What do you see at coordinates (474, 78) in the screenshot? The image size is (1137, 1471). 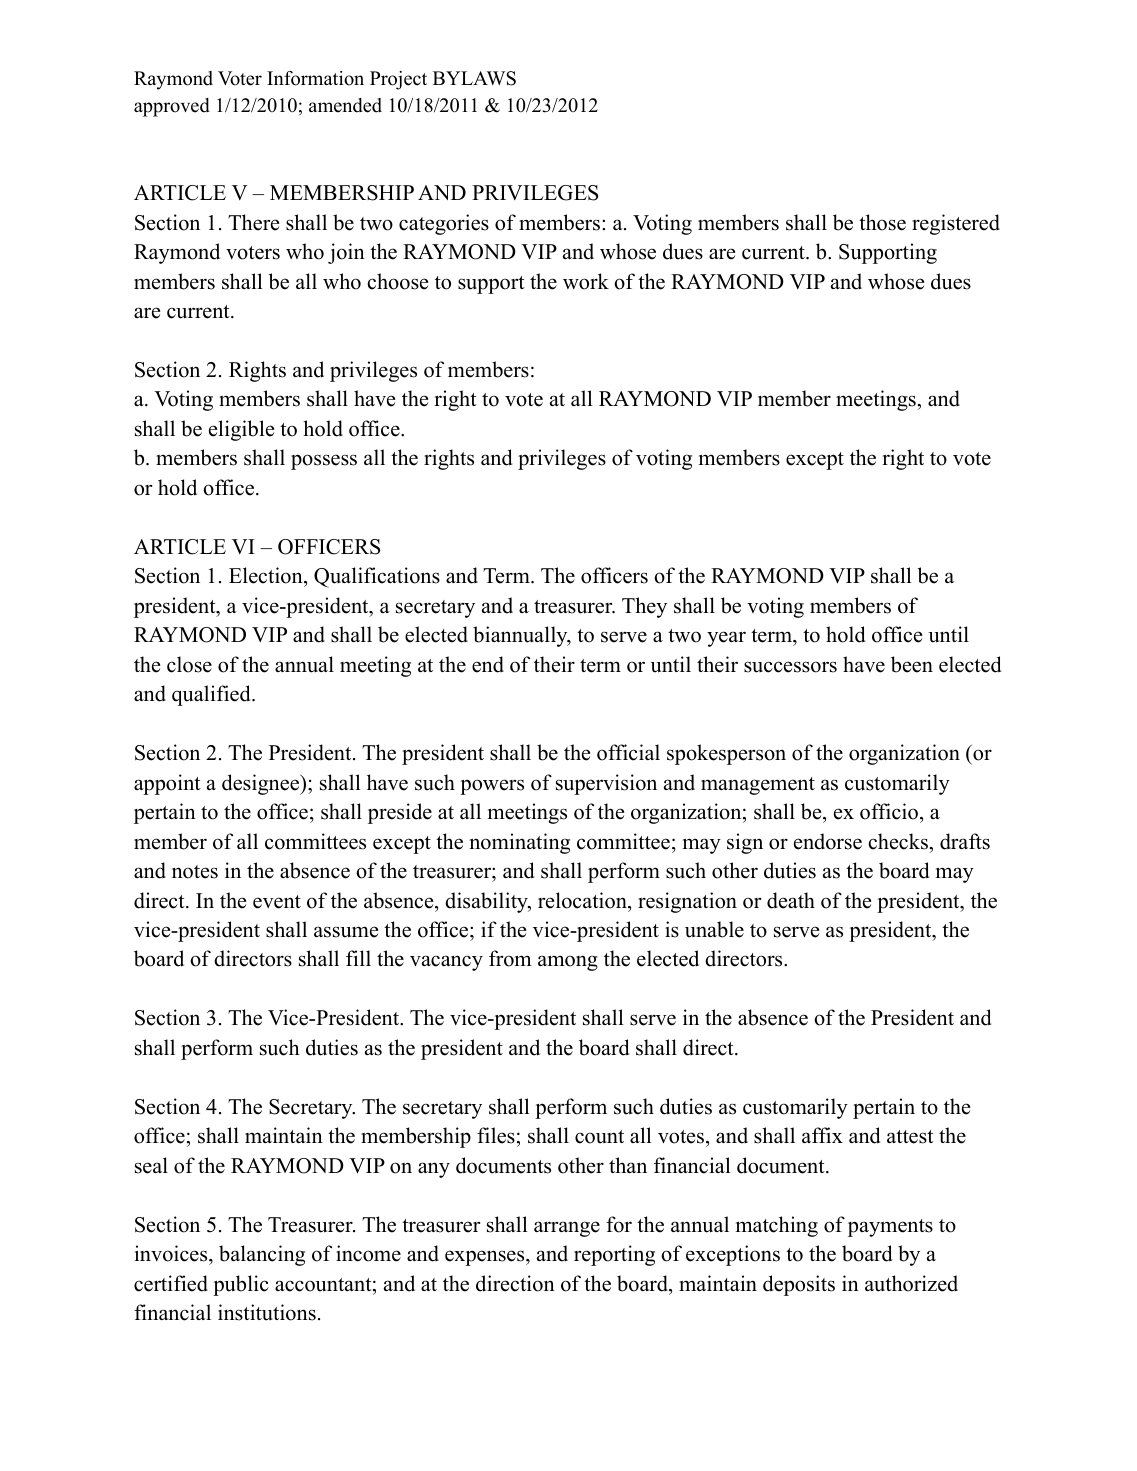 I see `BYLAWS` at bounding box center [474, 78].
